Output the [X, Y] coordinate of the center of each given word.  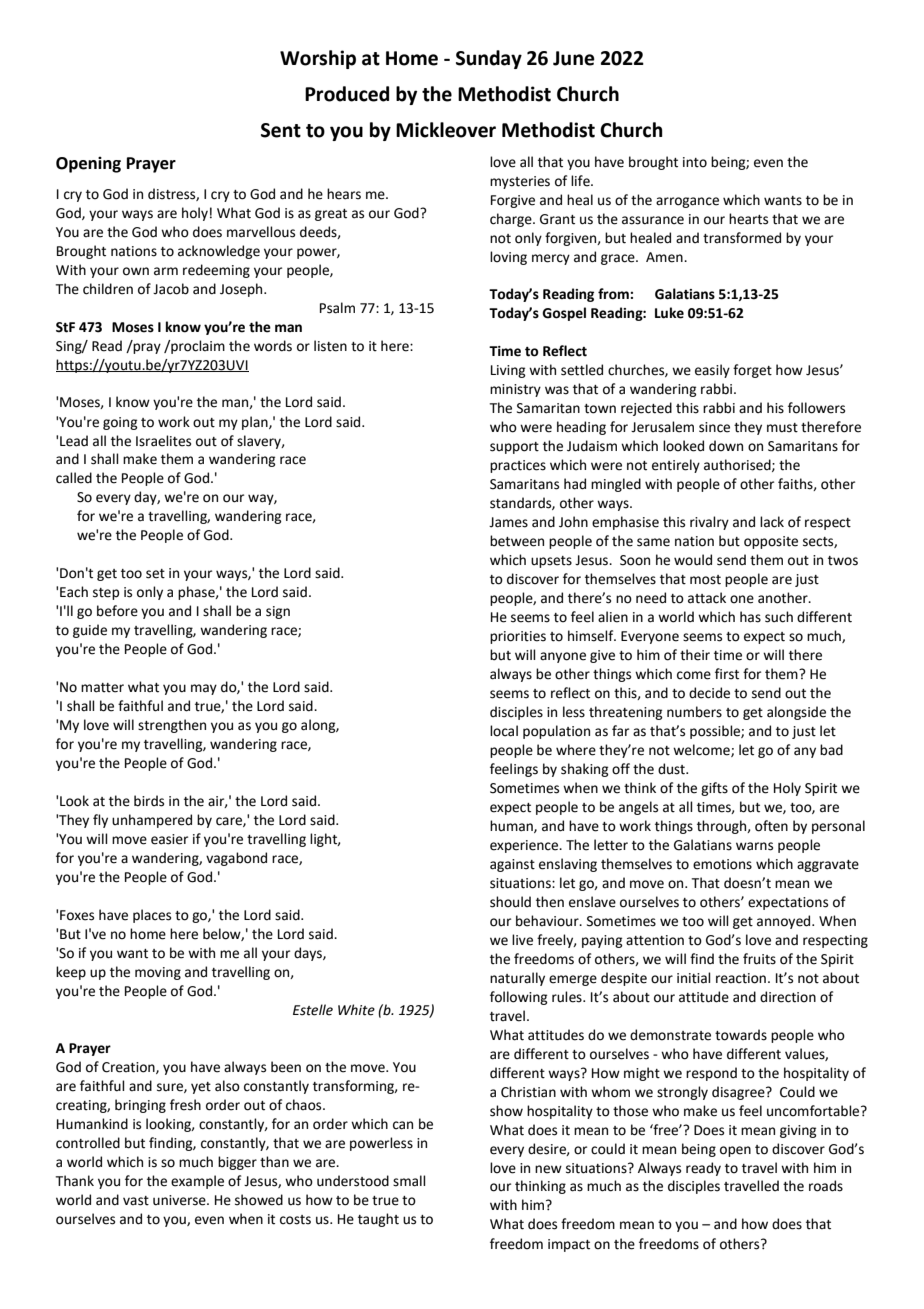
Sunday [489, 59]
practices [518, 466]
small [409, 1181]
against [512, 865]
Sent [281, 130]
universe [180, 1200]
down [726, 446]
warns [754, 846]
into [695, 162]
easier [169, 839]
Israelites [163, 441]
